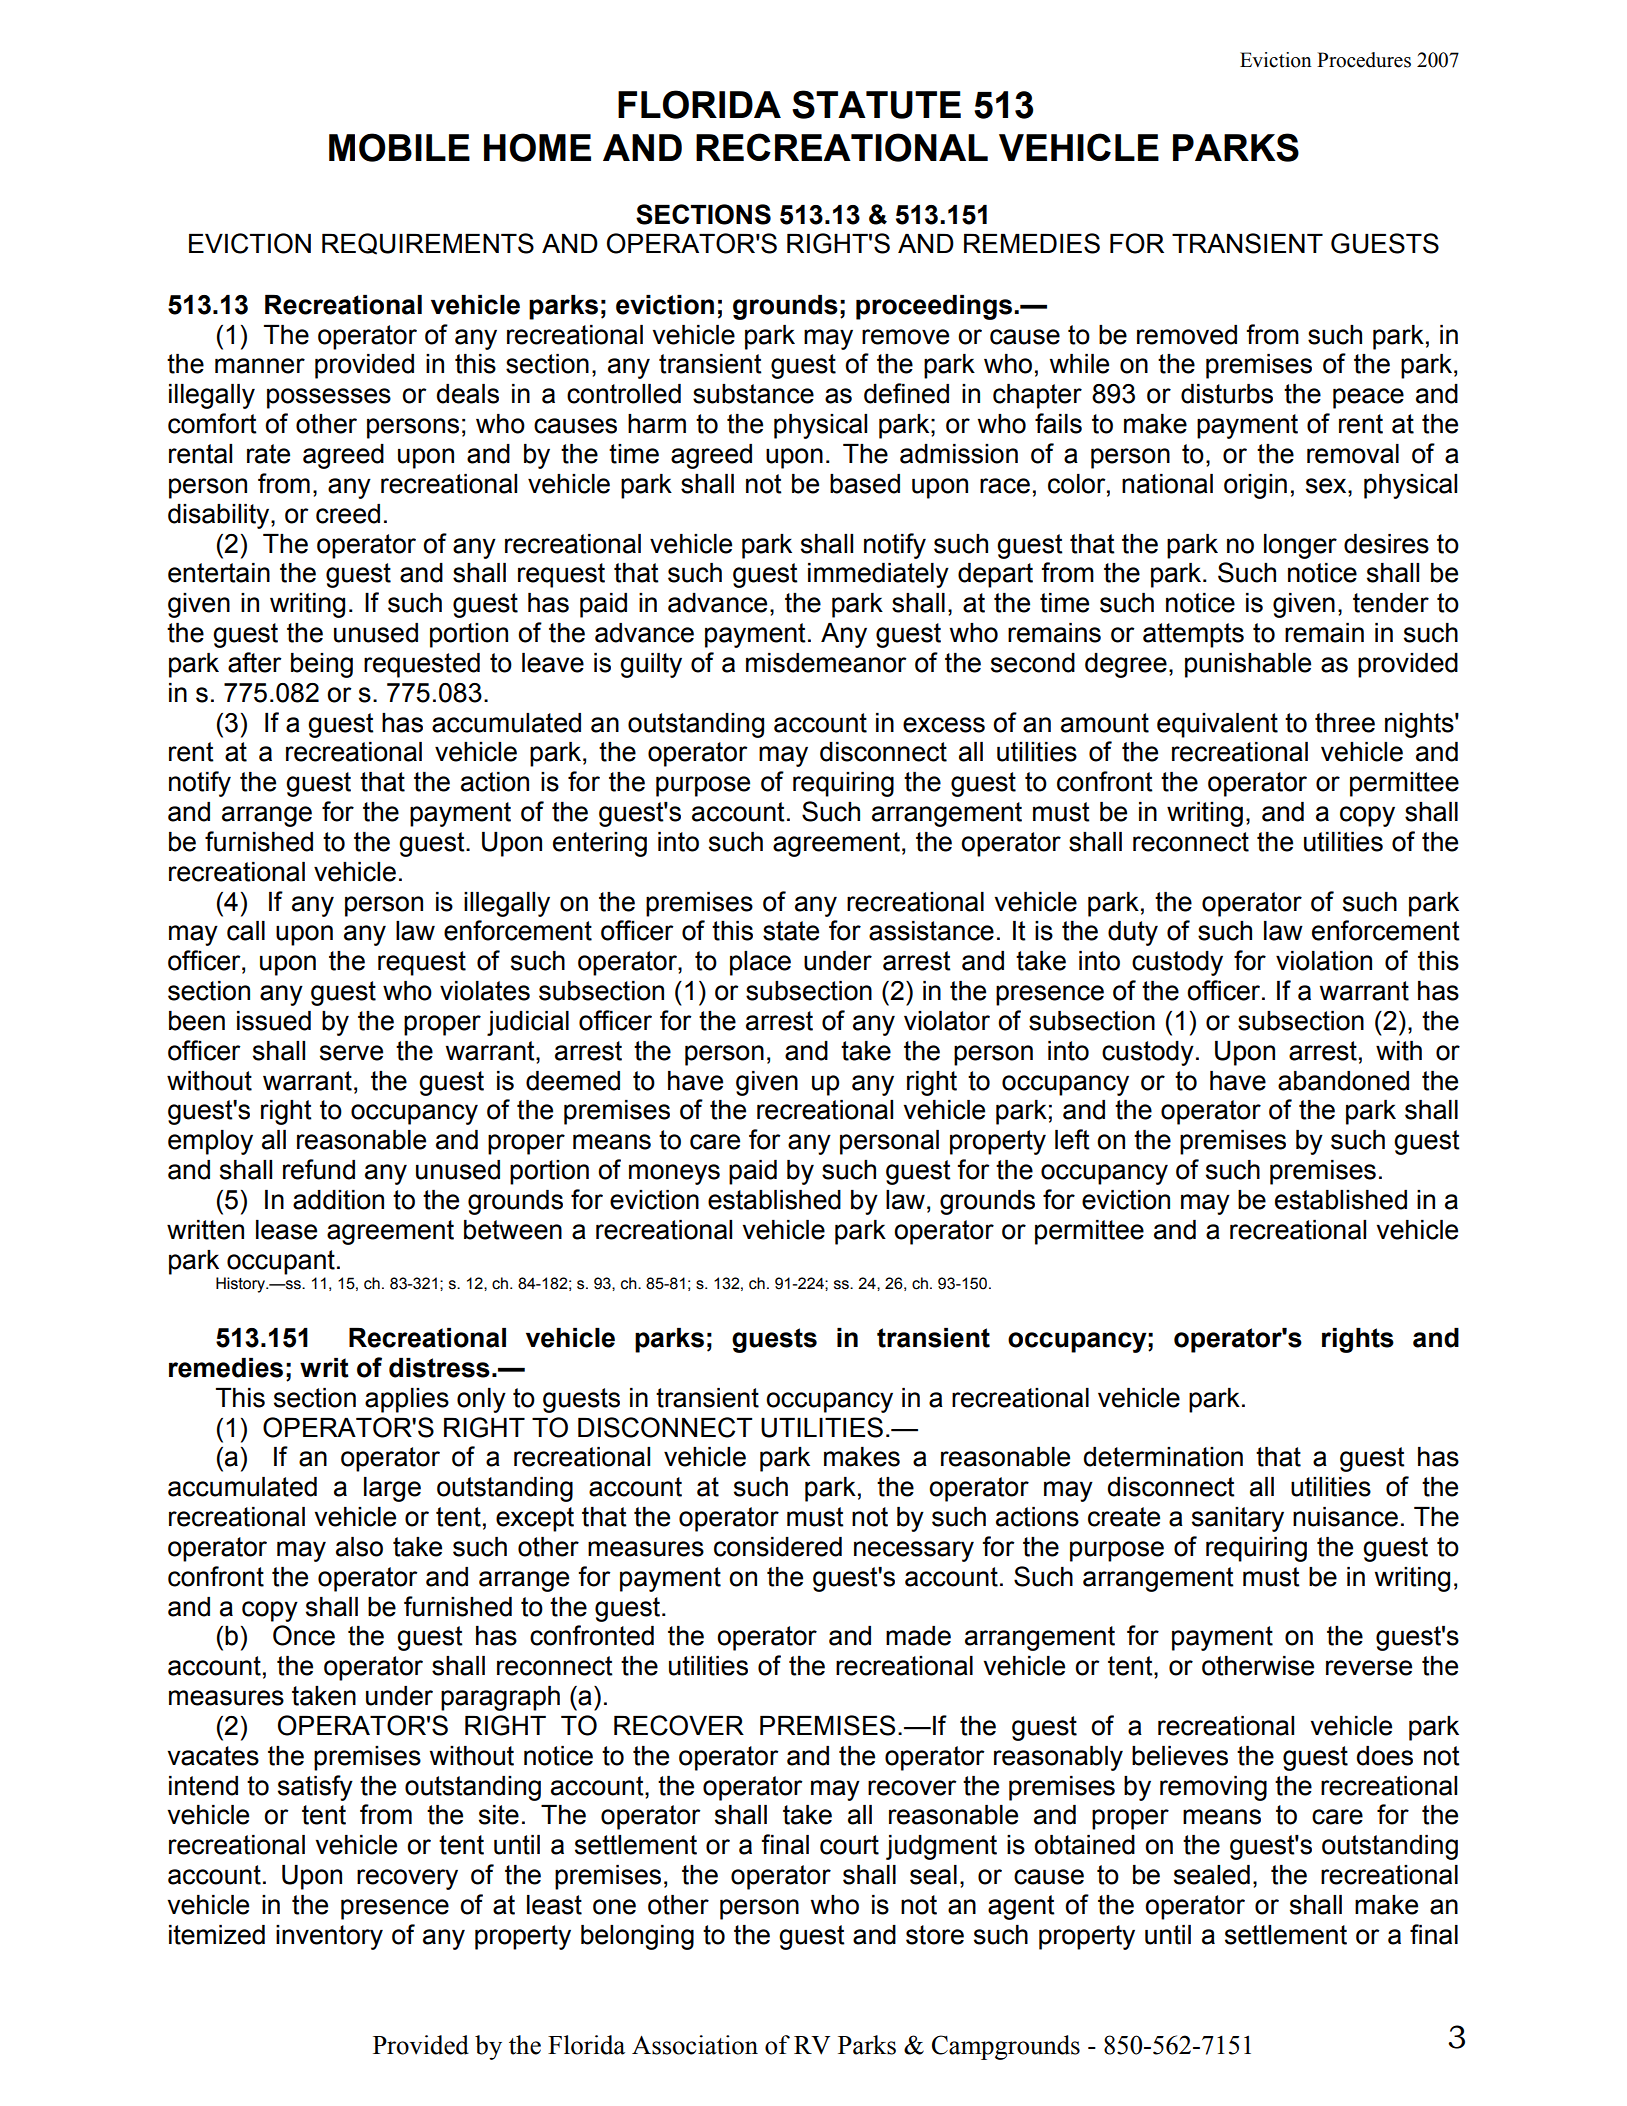 The image size is (1627, 2106). Describe the element at coordinates (1343, 1081) in the page. I see `abandoned` at that location.
